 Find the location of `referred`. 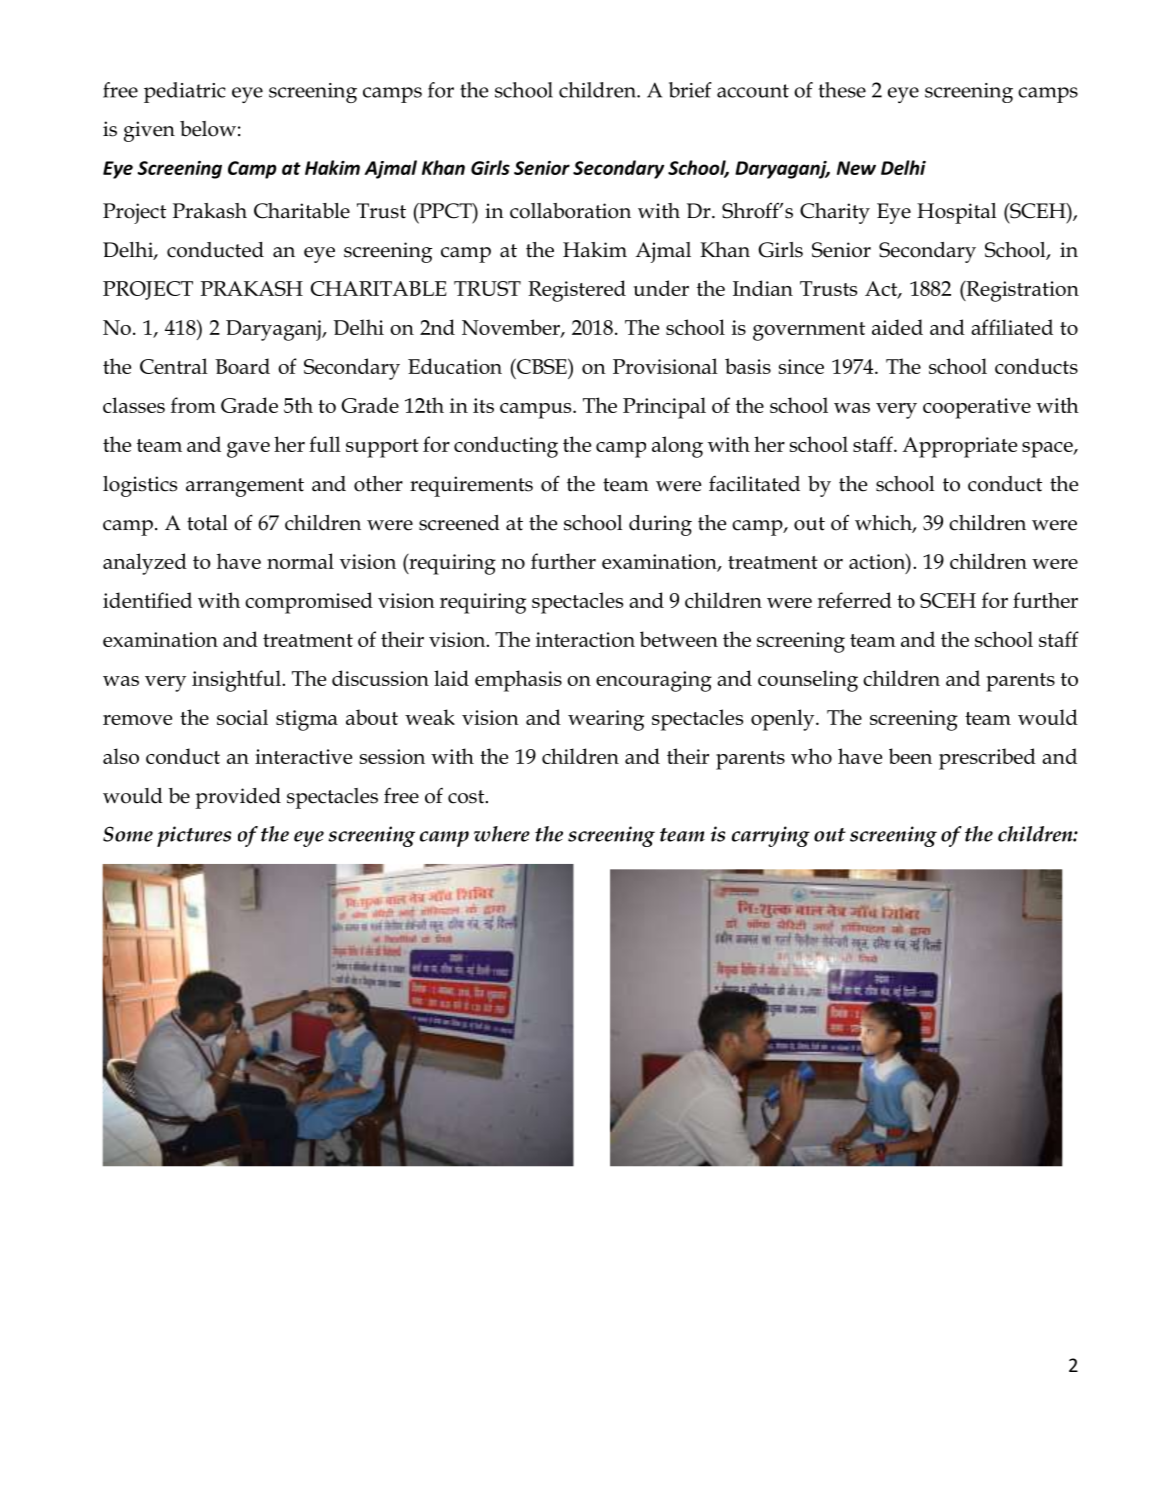

referred is located at coordinates (854, 600).
